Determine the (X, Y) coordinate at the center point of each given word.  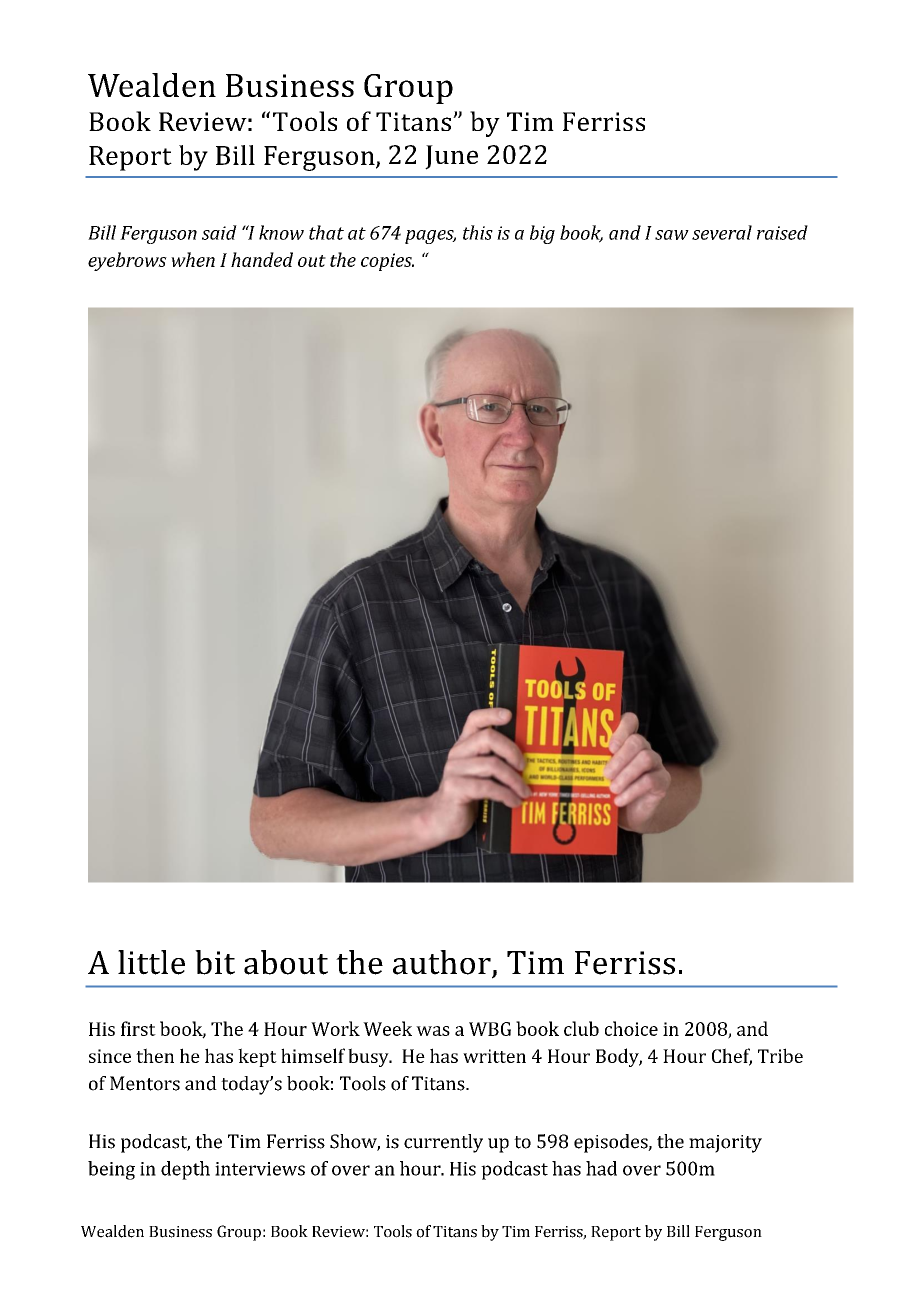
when (193, 259)
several (722, 232)
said (219, 232)
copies (387, 262)
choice (631, 1028)
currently (443, 1143)
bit (215, 962)
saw (672, 235)
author (443, 963)
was (433, 1031)
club (581, 1028)
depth (185, 1170)
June (451, 157)
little (151, 962)
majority (725, 1144)
